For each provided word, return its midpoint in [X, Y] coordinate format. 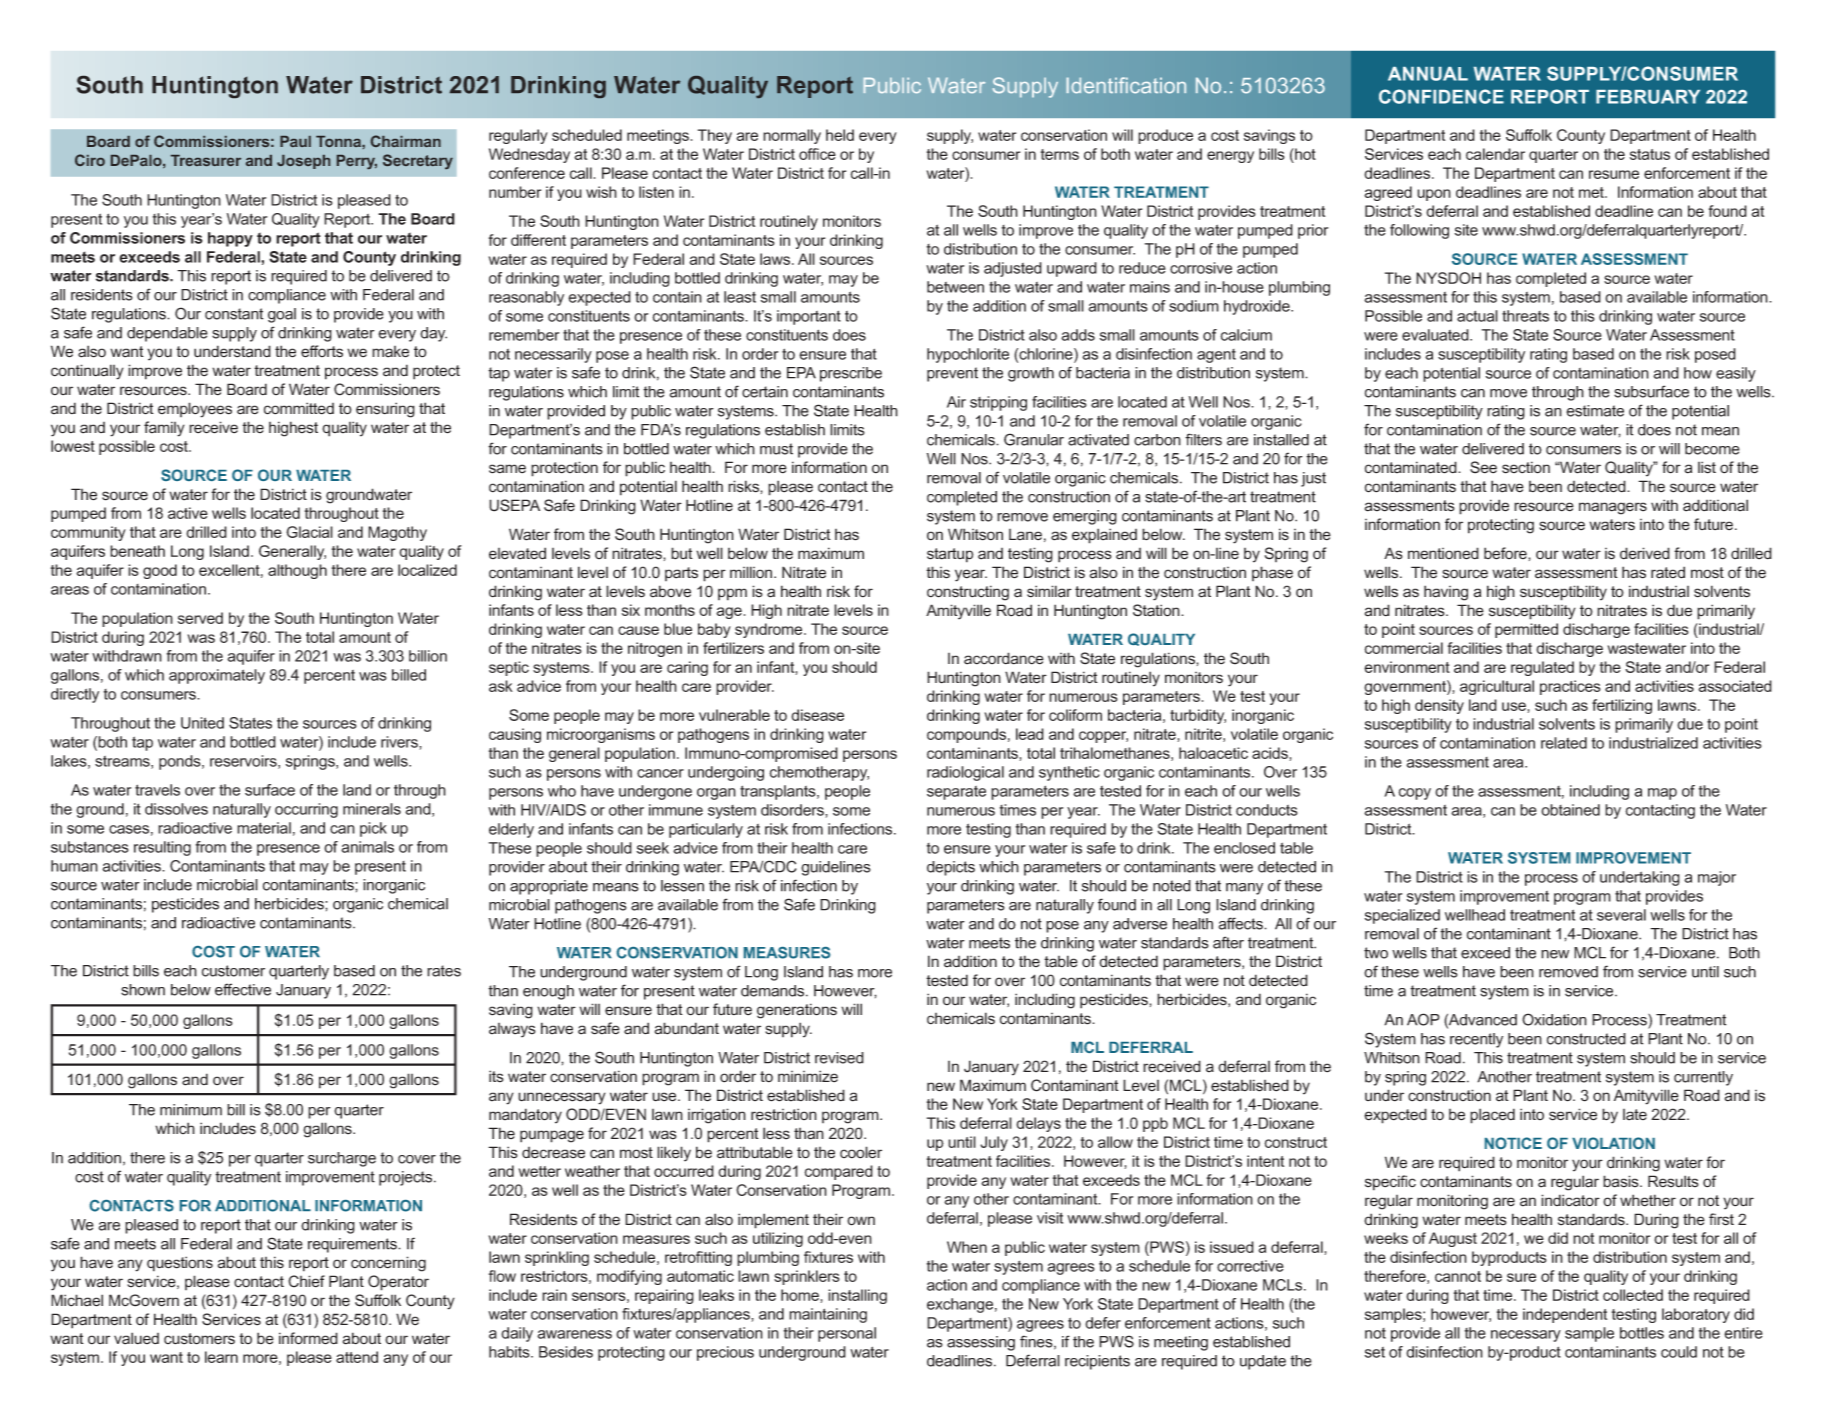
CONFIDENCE [1441, 96]
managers [1613, 508]
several [1621, 915]
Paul [295, 141]
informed [308, 1338]
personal [847, 1334]
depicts [951, 868]
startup [950, 555]
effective [243, 989]
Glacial [309, 532]
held [840, 135]
